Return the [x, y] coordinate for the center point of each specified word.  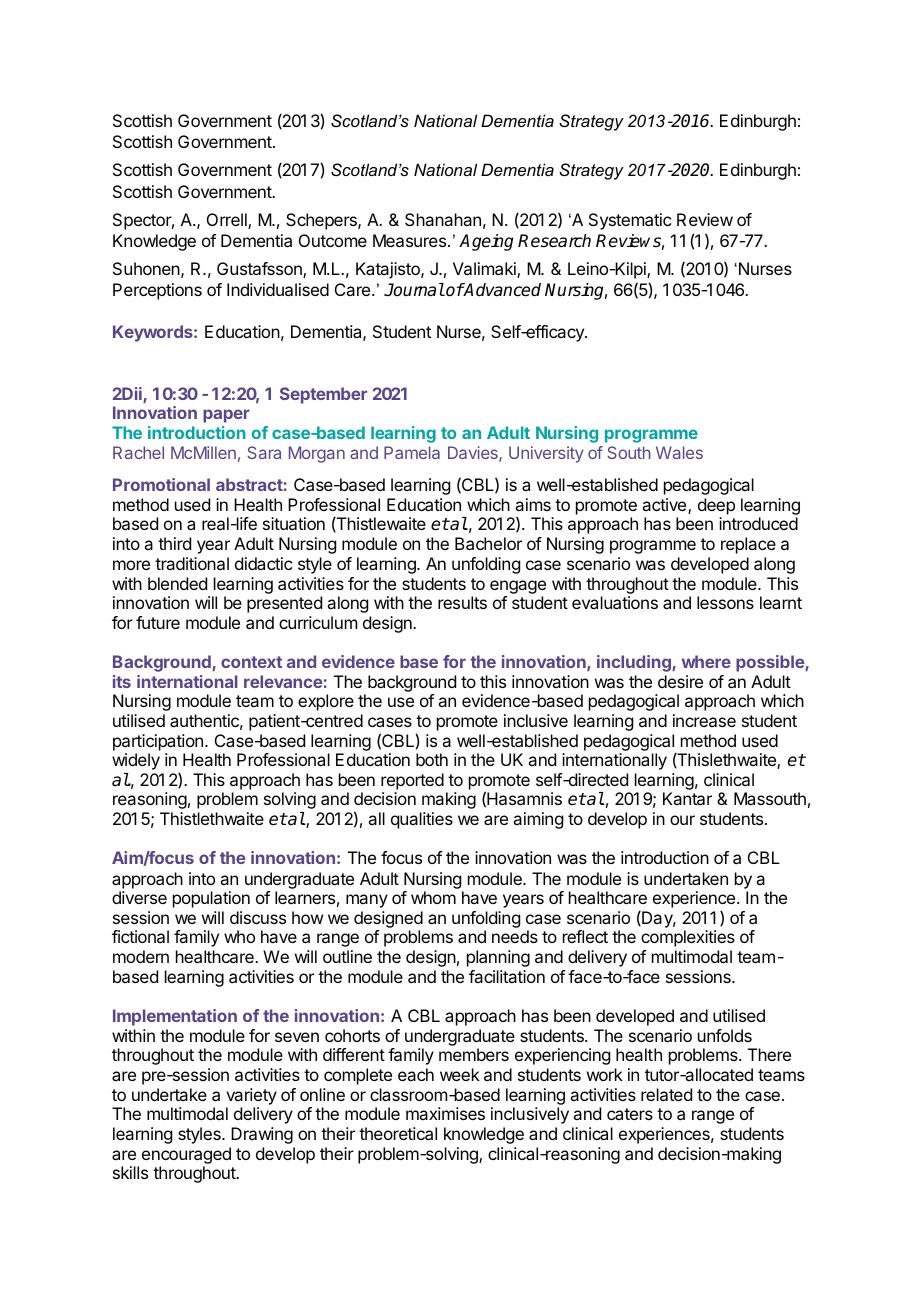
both [432, 759]
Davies [474, 454]
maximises [445, 1113]
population [211, 899]
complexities [688, 938]
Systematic [630, 221]
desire [680, 681]
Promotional [161, 484]
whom [433, 897]
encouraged [186, 1157]
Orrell [228, 221]
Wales [679, 452]
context [251, 662]
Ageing [486, 242]
